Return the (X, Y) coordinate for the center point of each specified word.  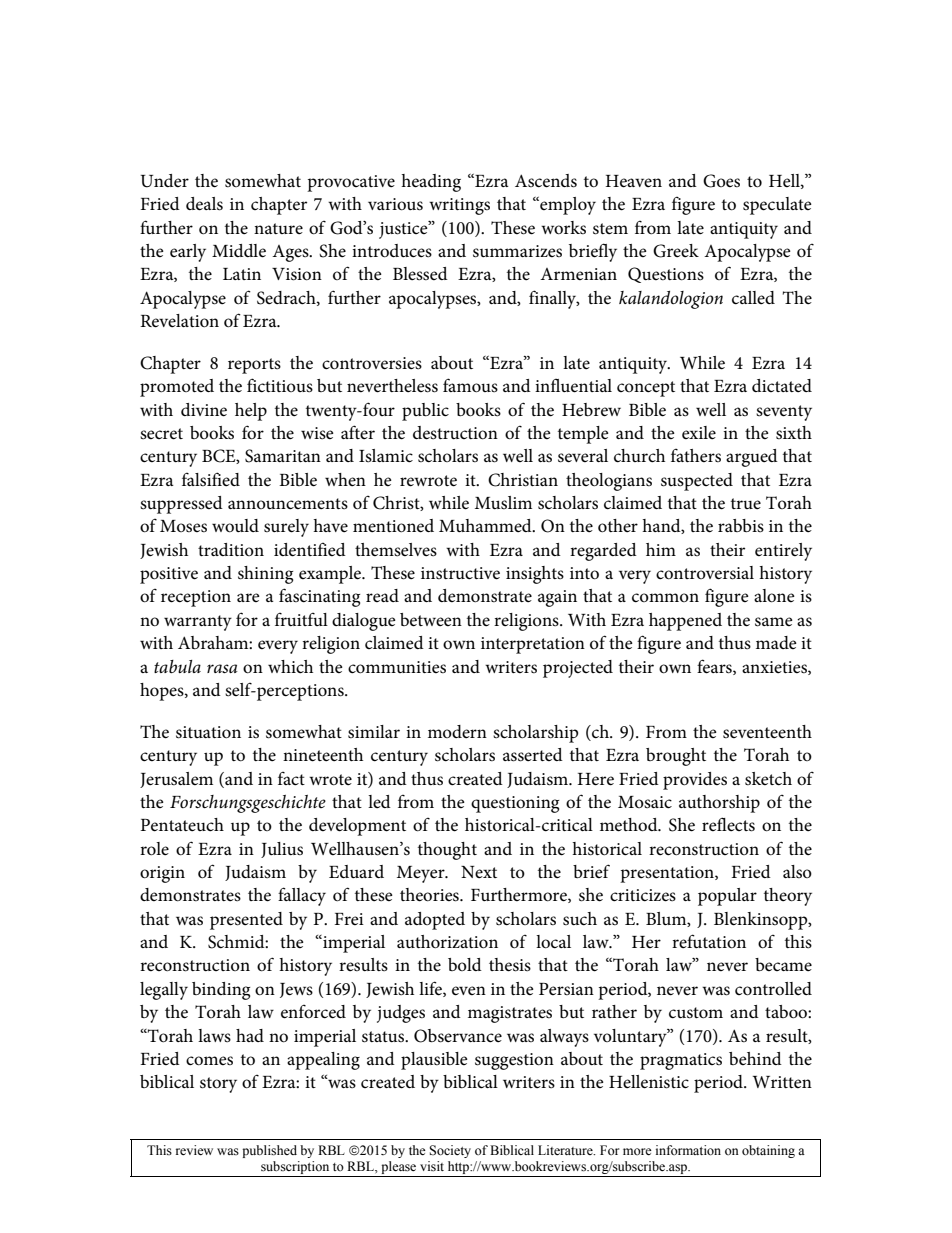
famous (470, 385)
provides (695, 781)
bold (465, 964)
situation (208, 732)
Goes (721, 181)
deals (204, 204)
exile (699, 432)
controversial (705, 573)
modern (457, 731)
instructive (460, 573)
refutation (709, 941)
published (269, 1151)
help (251, 412)
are (248, 597)
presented (246, 921)
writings (459, 206)
